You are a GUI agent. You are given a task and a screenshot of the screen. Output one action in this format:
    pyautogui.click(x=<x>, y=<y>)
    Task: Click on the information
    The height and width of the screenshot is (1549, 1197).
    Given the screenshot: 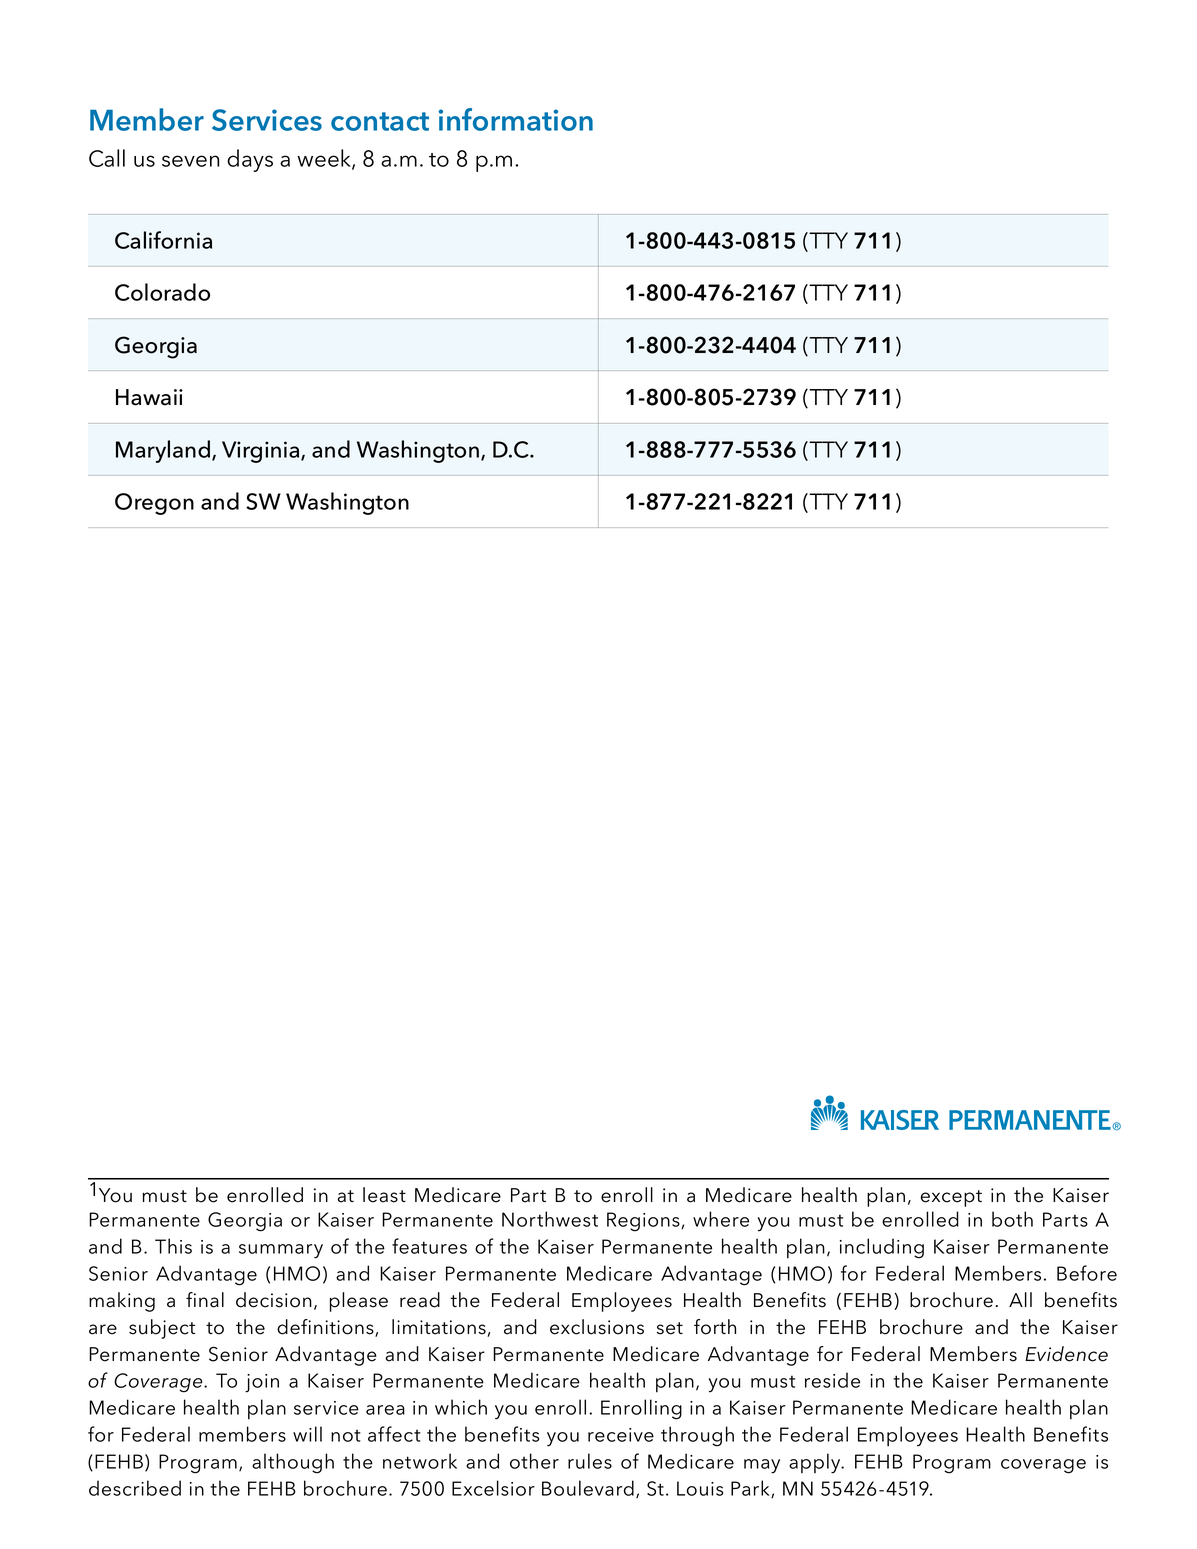 What is the action you would take?
    pyautogui.click(x=515, y=119)
